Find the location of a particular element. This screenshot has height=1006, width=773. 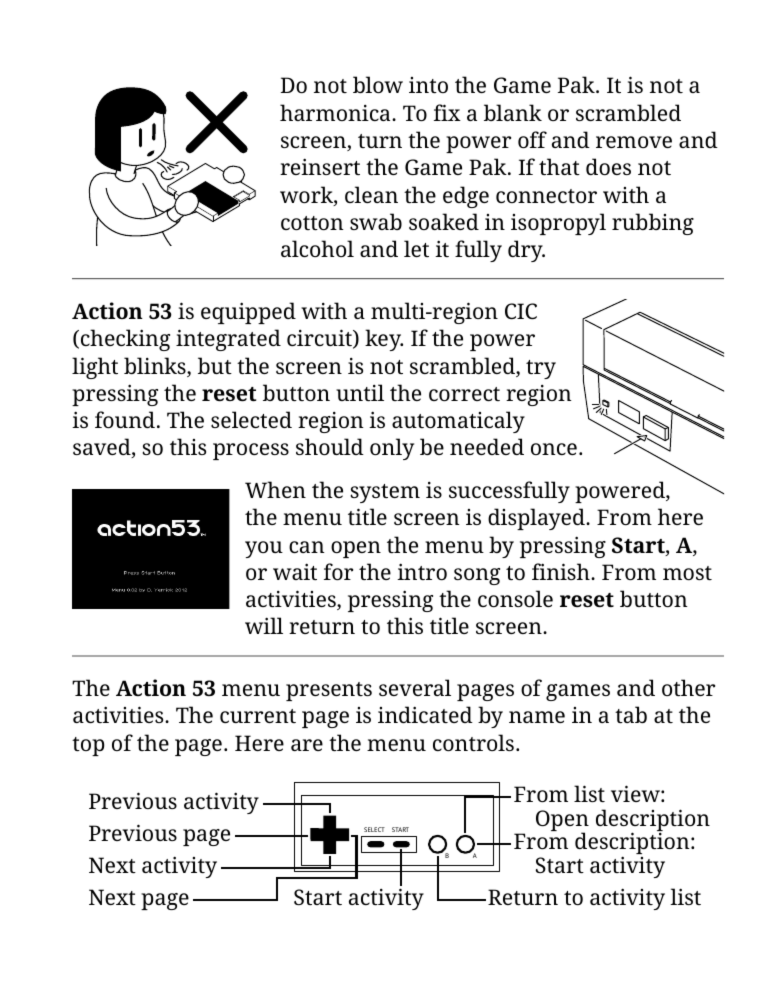

until is located at coordinates (360, 392).
